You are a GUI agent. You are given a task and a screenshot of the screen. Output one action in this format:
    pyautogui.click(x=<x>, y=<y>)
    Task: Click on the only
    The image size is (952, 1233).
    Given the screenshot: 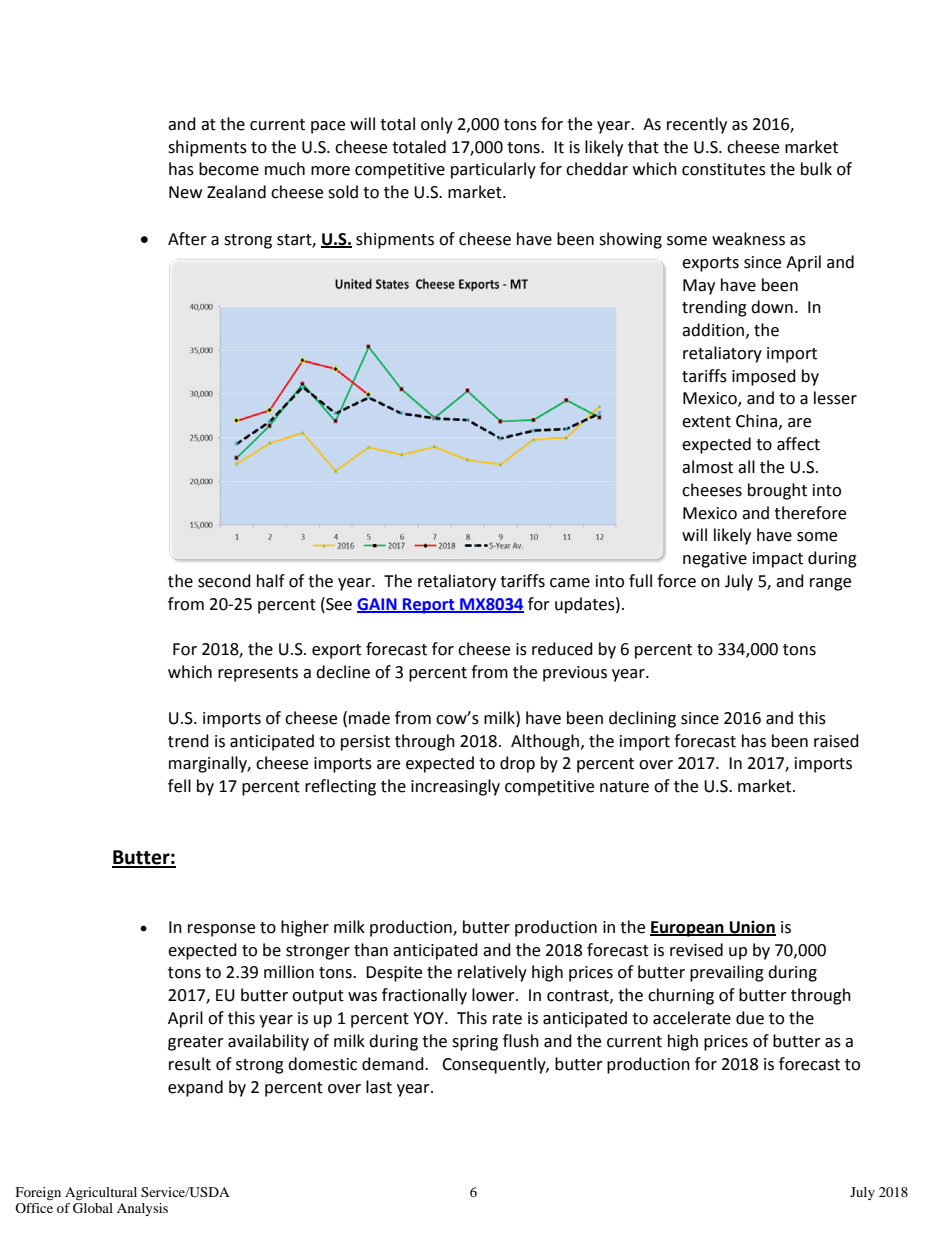 What is the action you would take?
    pyautogui.click(x=437, y=125)
